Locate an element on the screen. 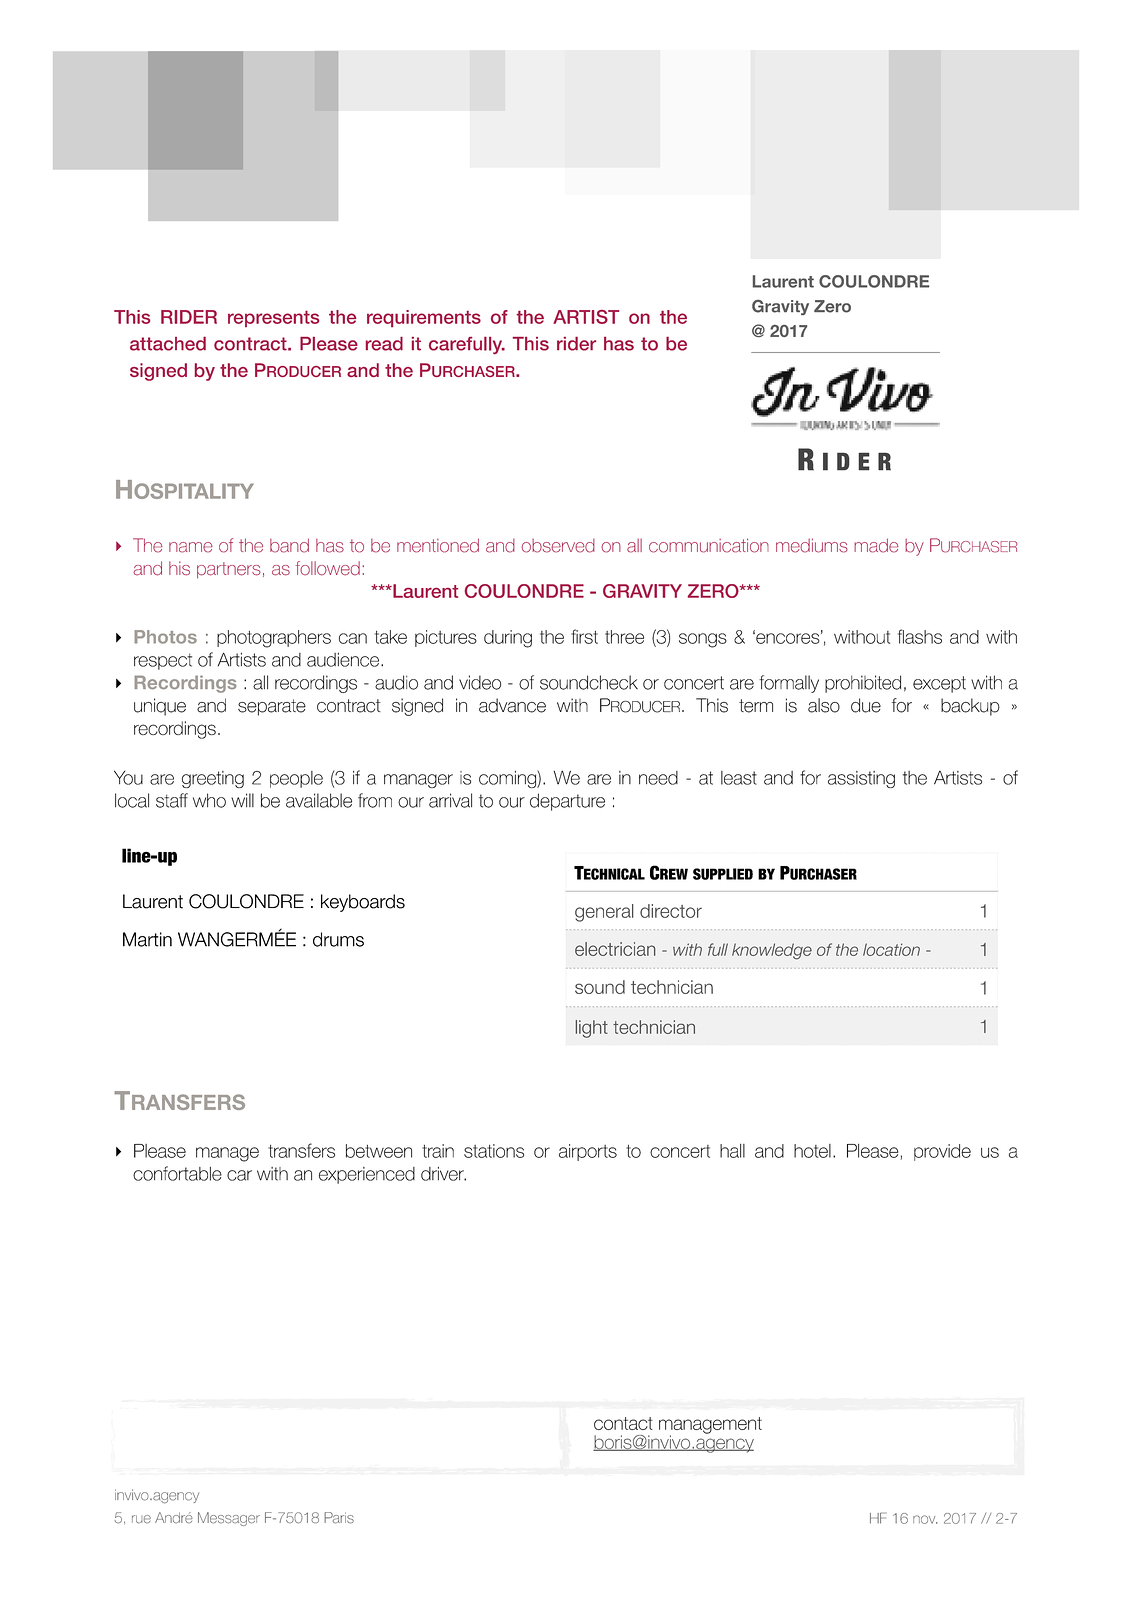 The image size is (1132, 1603). airports is located at coordinates (588, 1152).
